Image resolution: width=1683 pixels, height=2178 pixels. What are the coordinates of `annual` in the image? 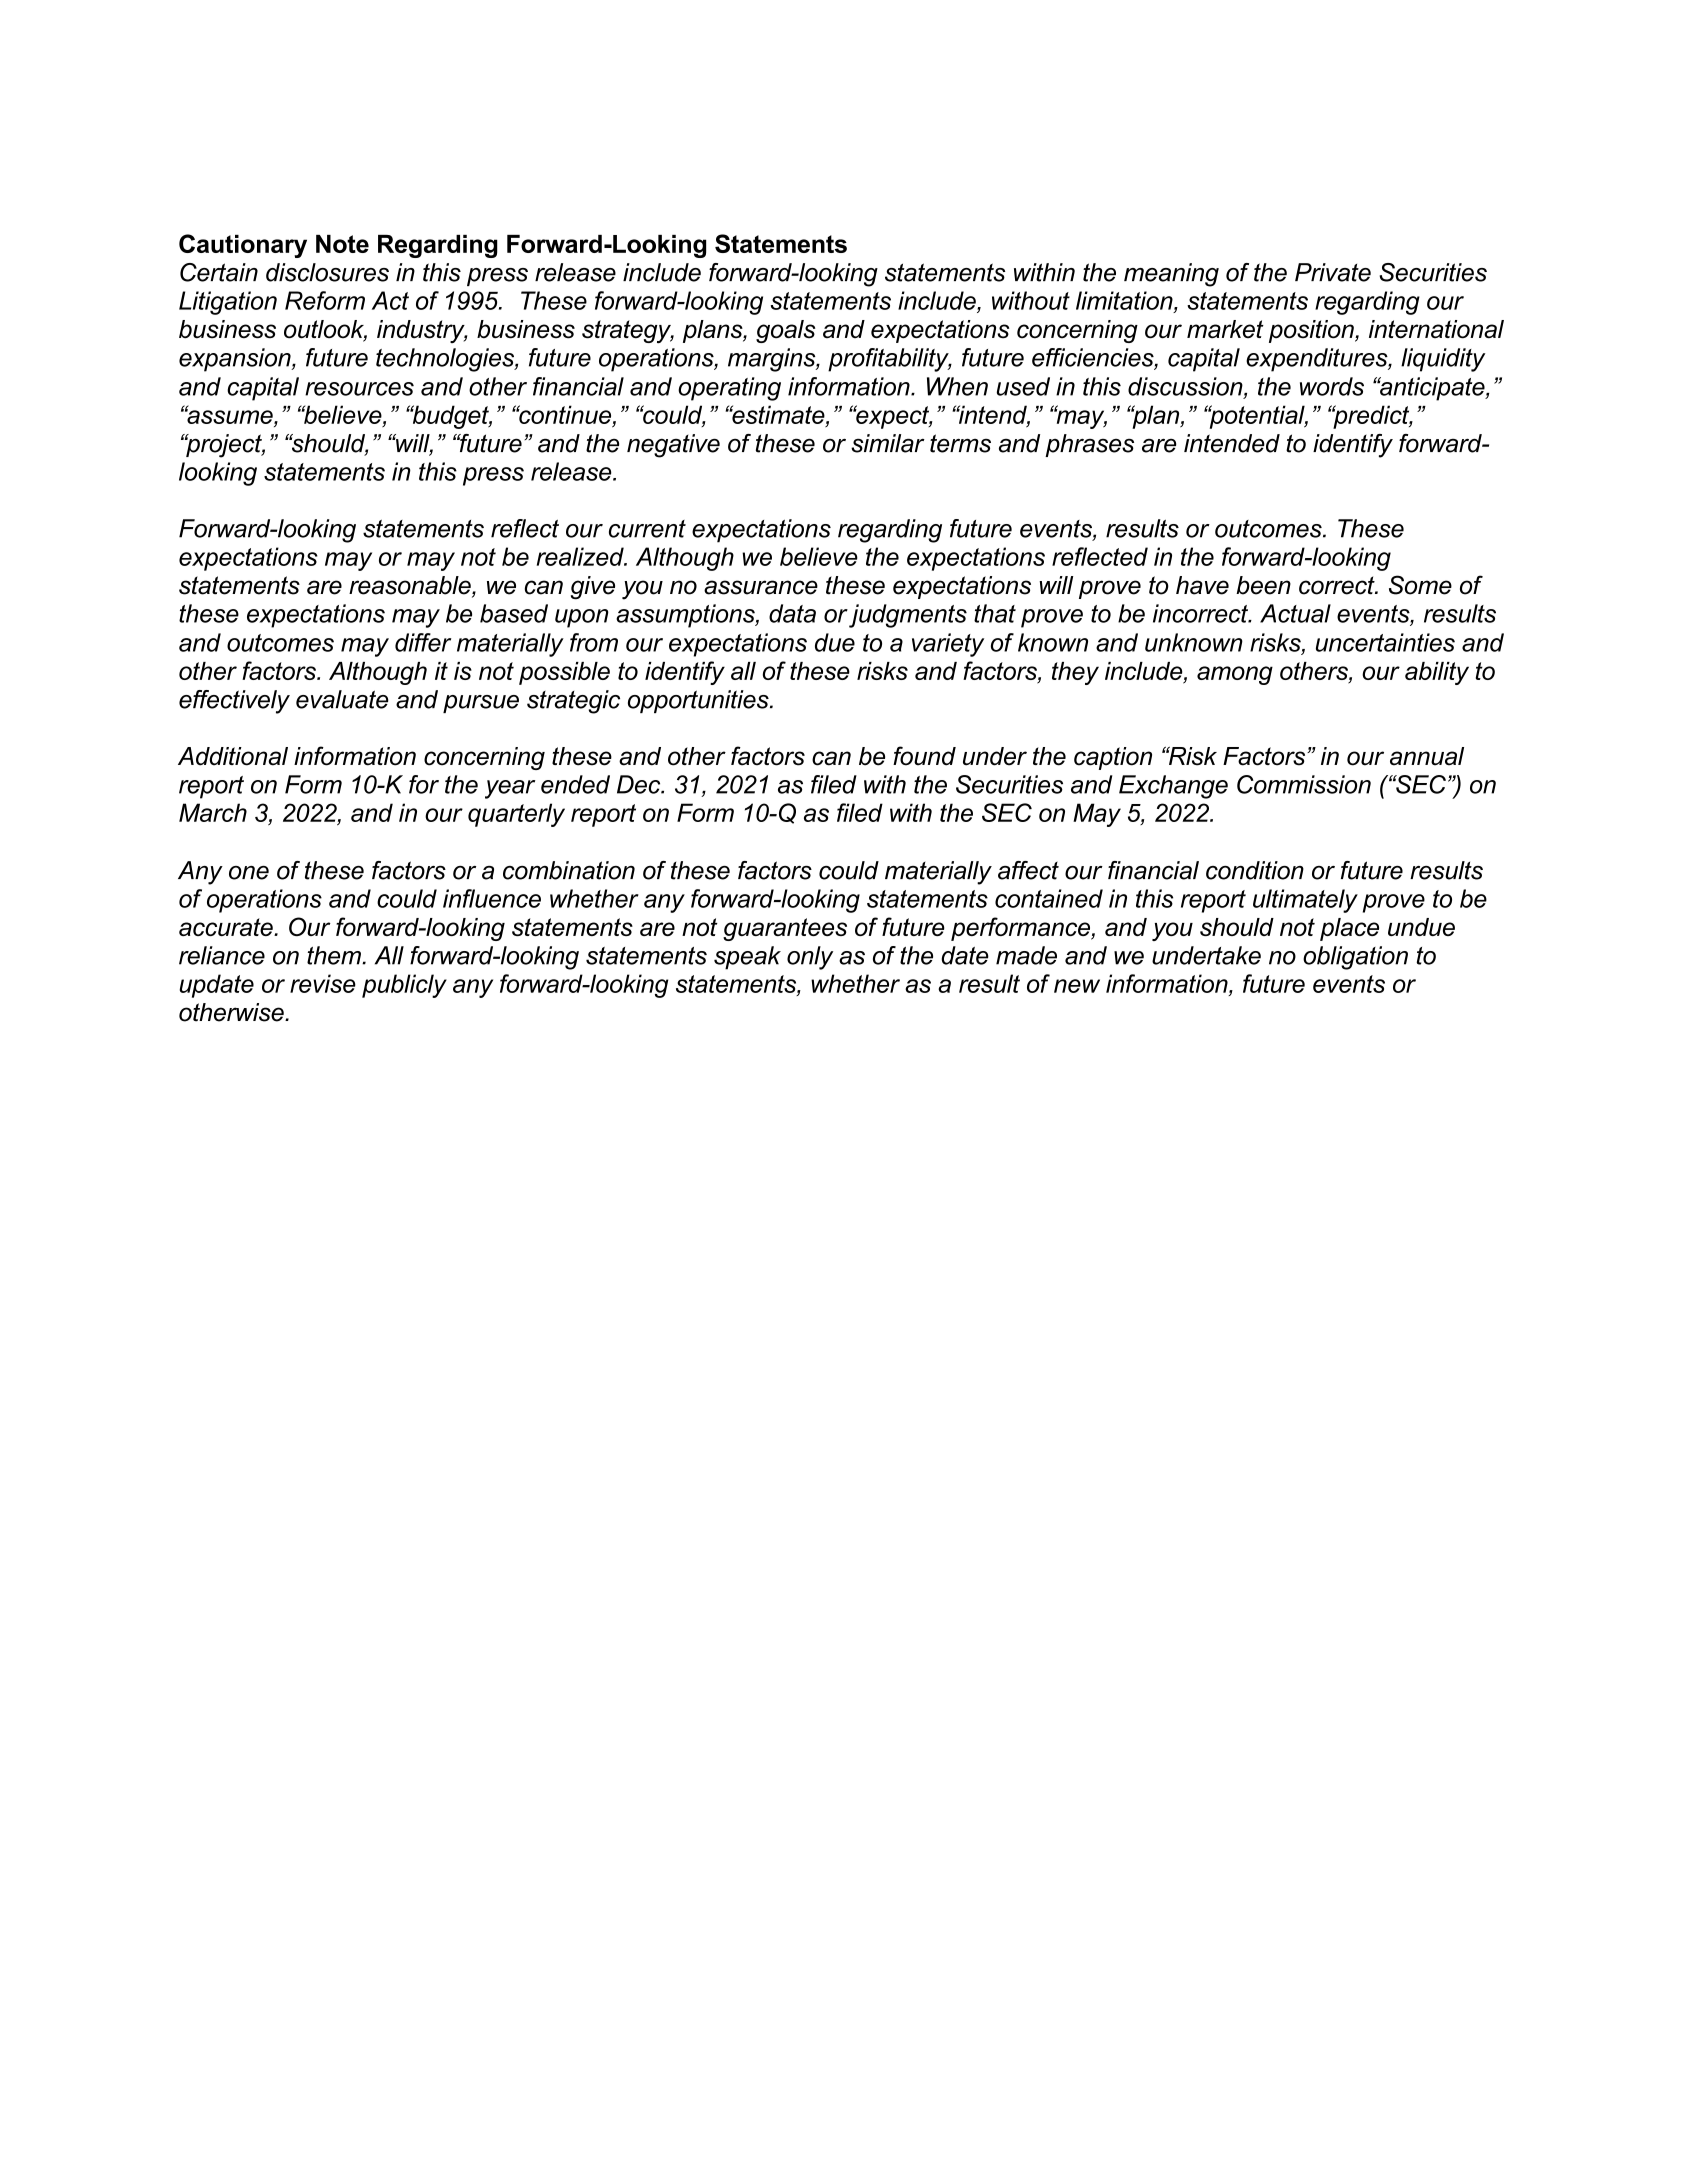 It's located at (1427, 756).
